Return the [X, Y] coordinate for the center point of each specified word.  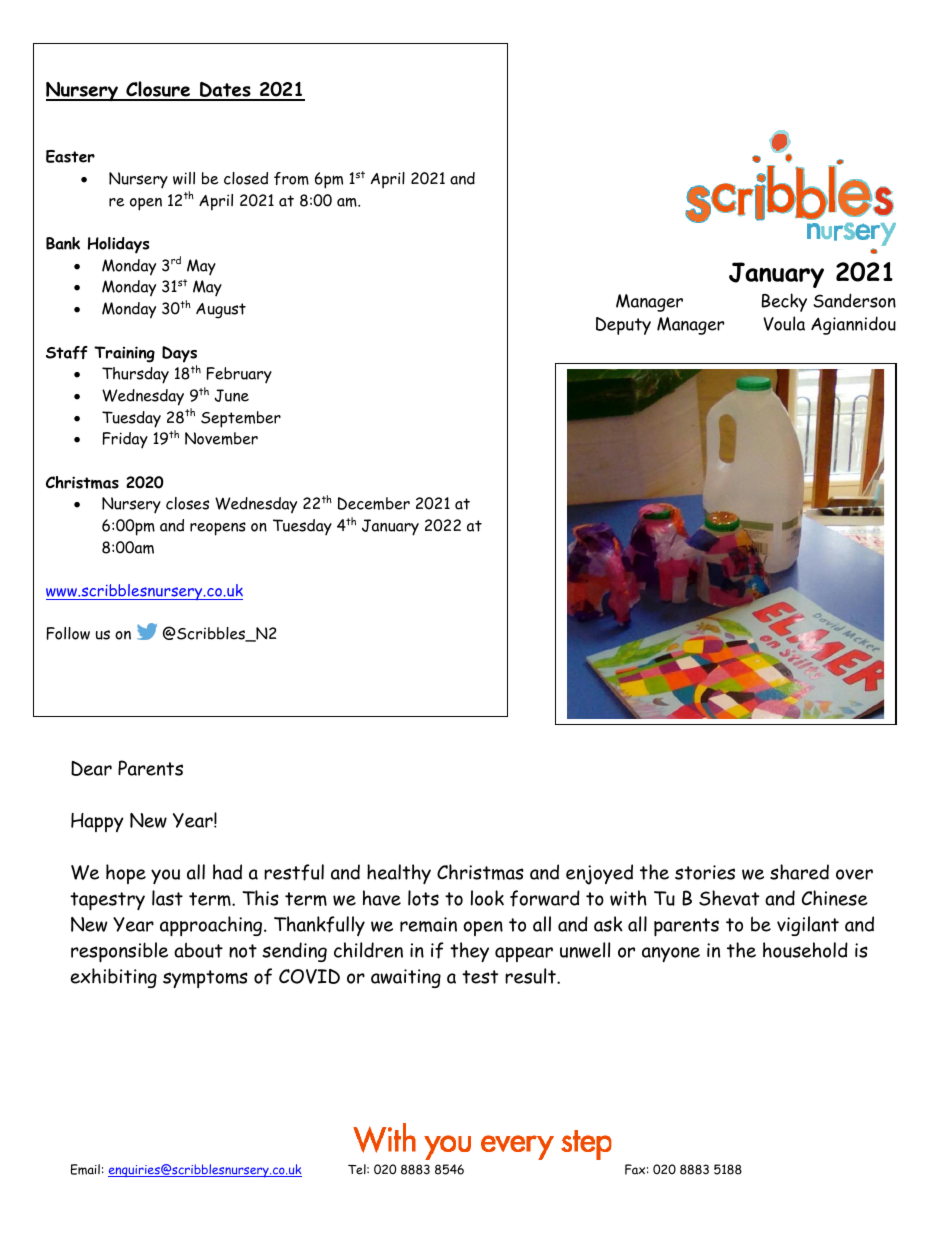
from [291, 178]
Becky [784, 302]
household [805, 950]
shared [799, 872]
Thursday [135, 375]
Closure [158, 90]
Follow [68, 633]
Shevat [729, 898]
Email [85, 1169]
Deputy [623, 326]
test [480, 977]
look [487, 898]
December [374, 503]
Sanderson [854, 300]
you [165, 876]
